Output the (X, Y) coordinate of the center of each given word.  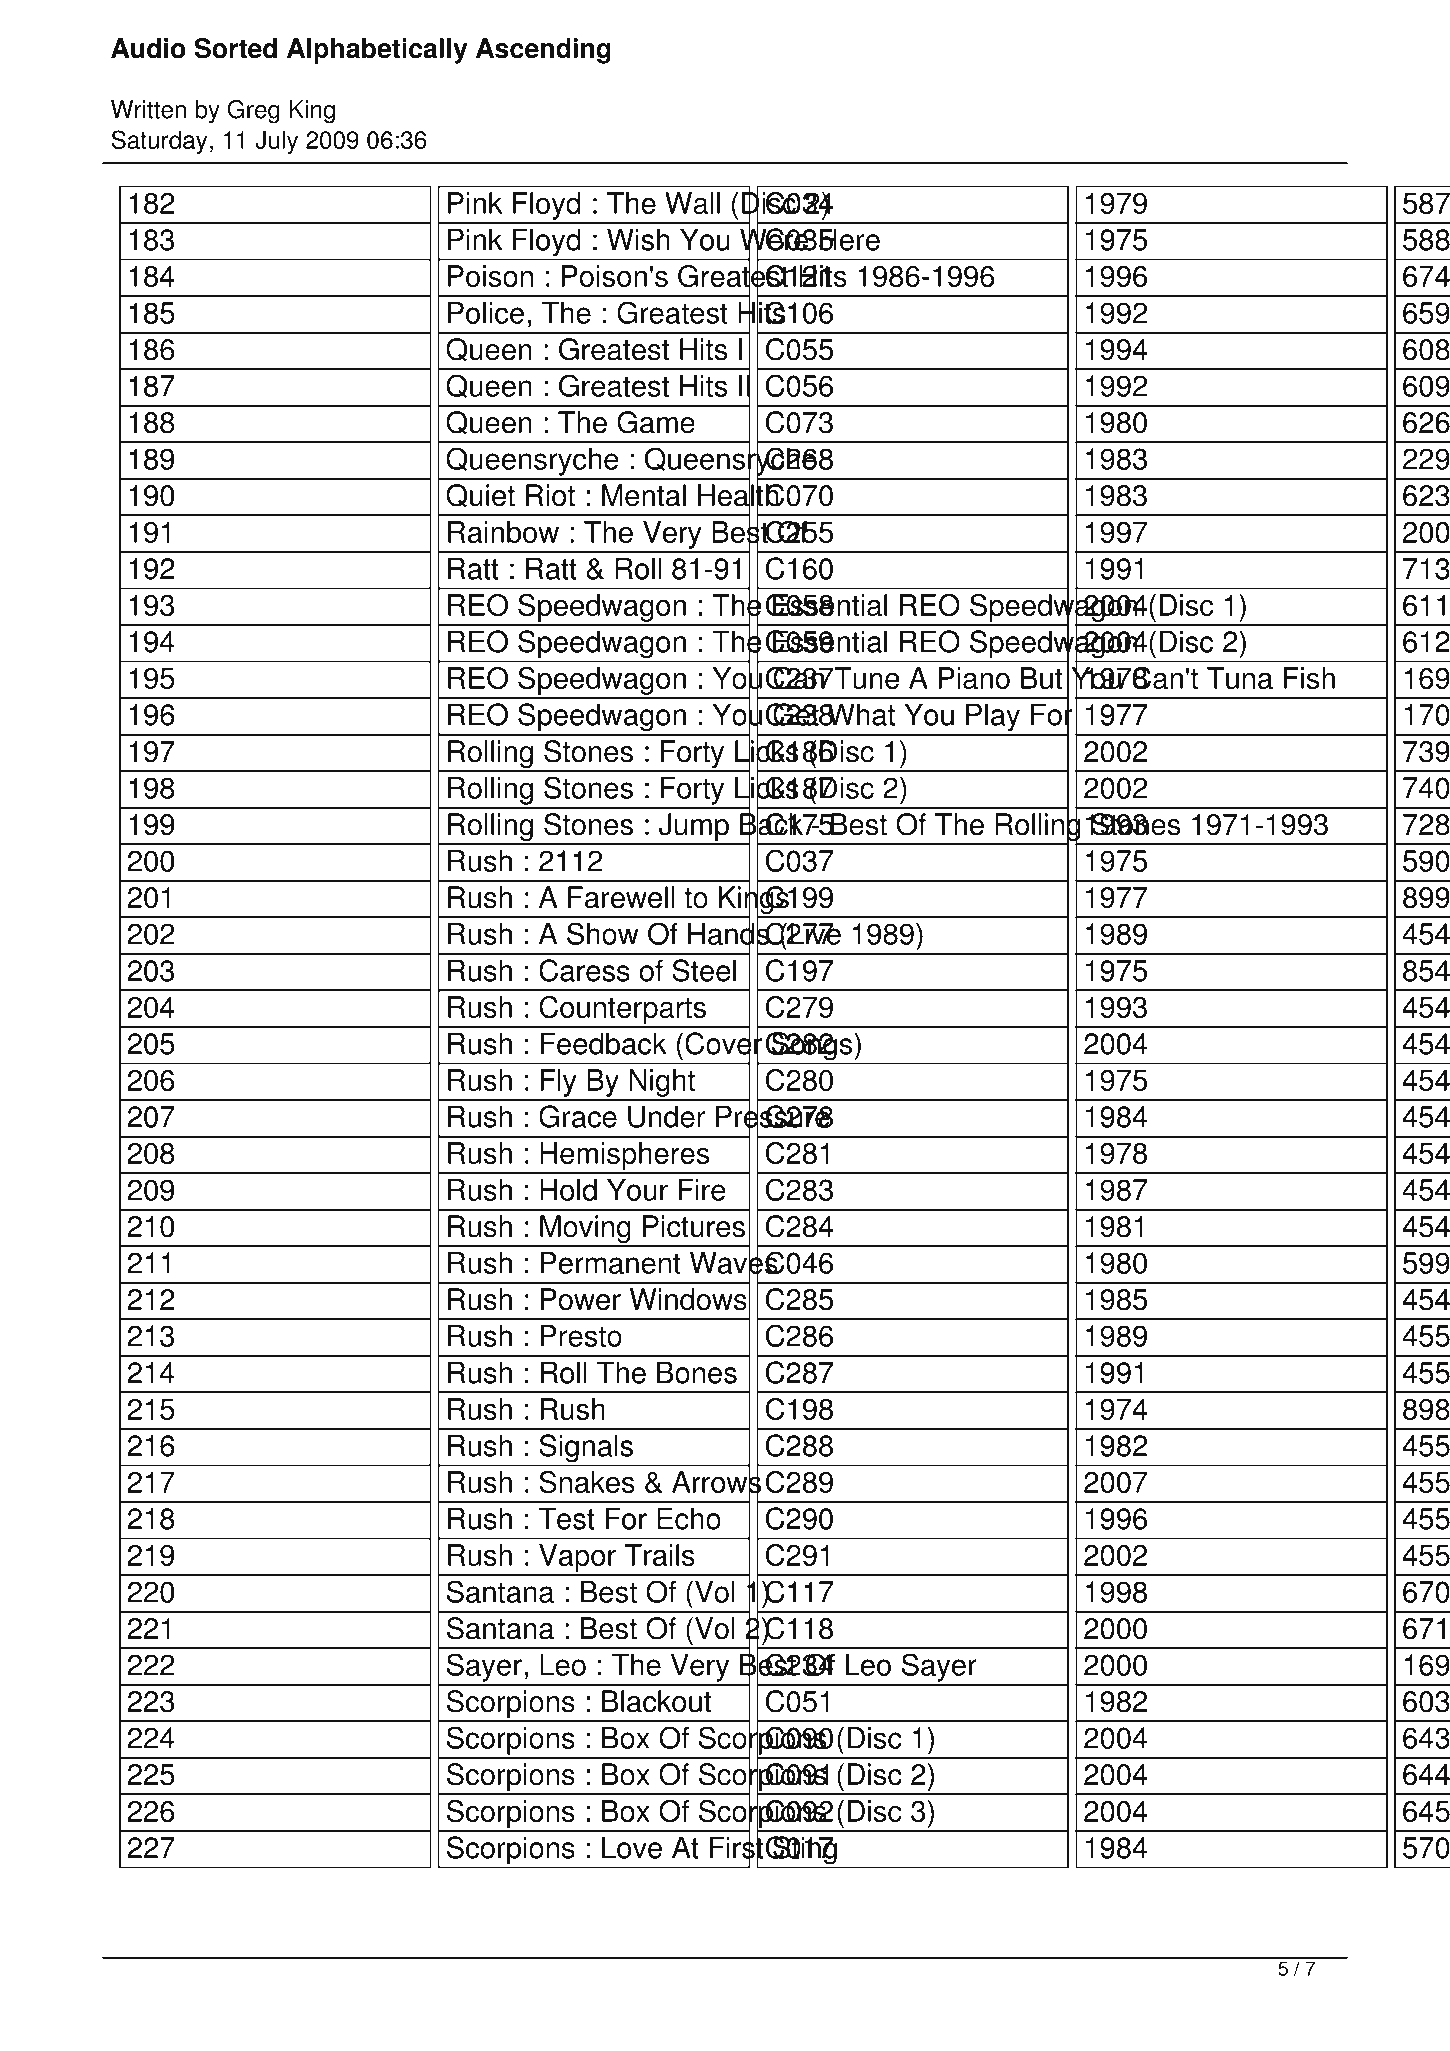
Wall (692, 203)
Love (632, 1847)
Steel (704, 970)
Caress (584, 970)
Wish (638, 239)
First (736, 1847)
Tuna (1240, 678)
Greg (254, 112)
